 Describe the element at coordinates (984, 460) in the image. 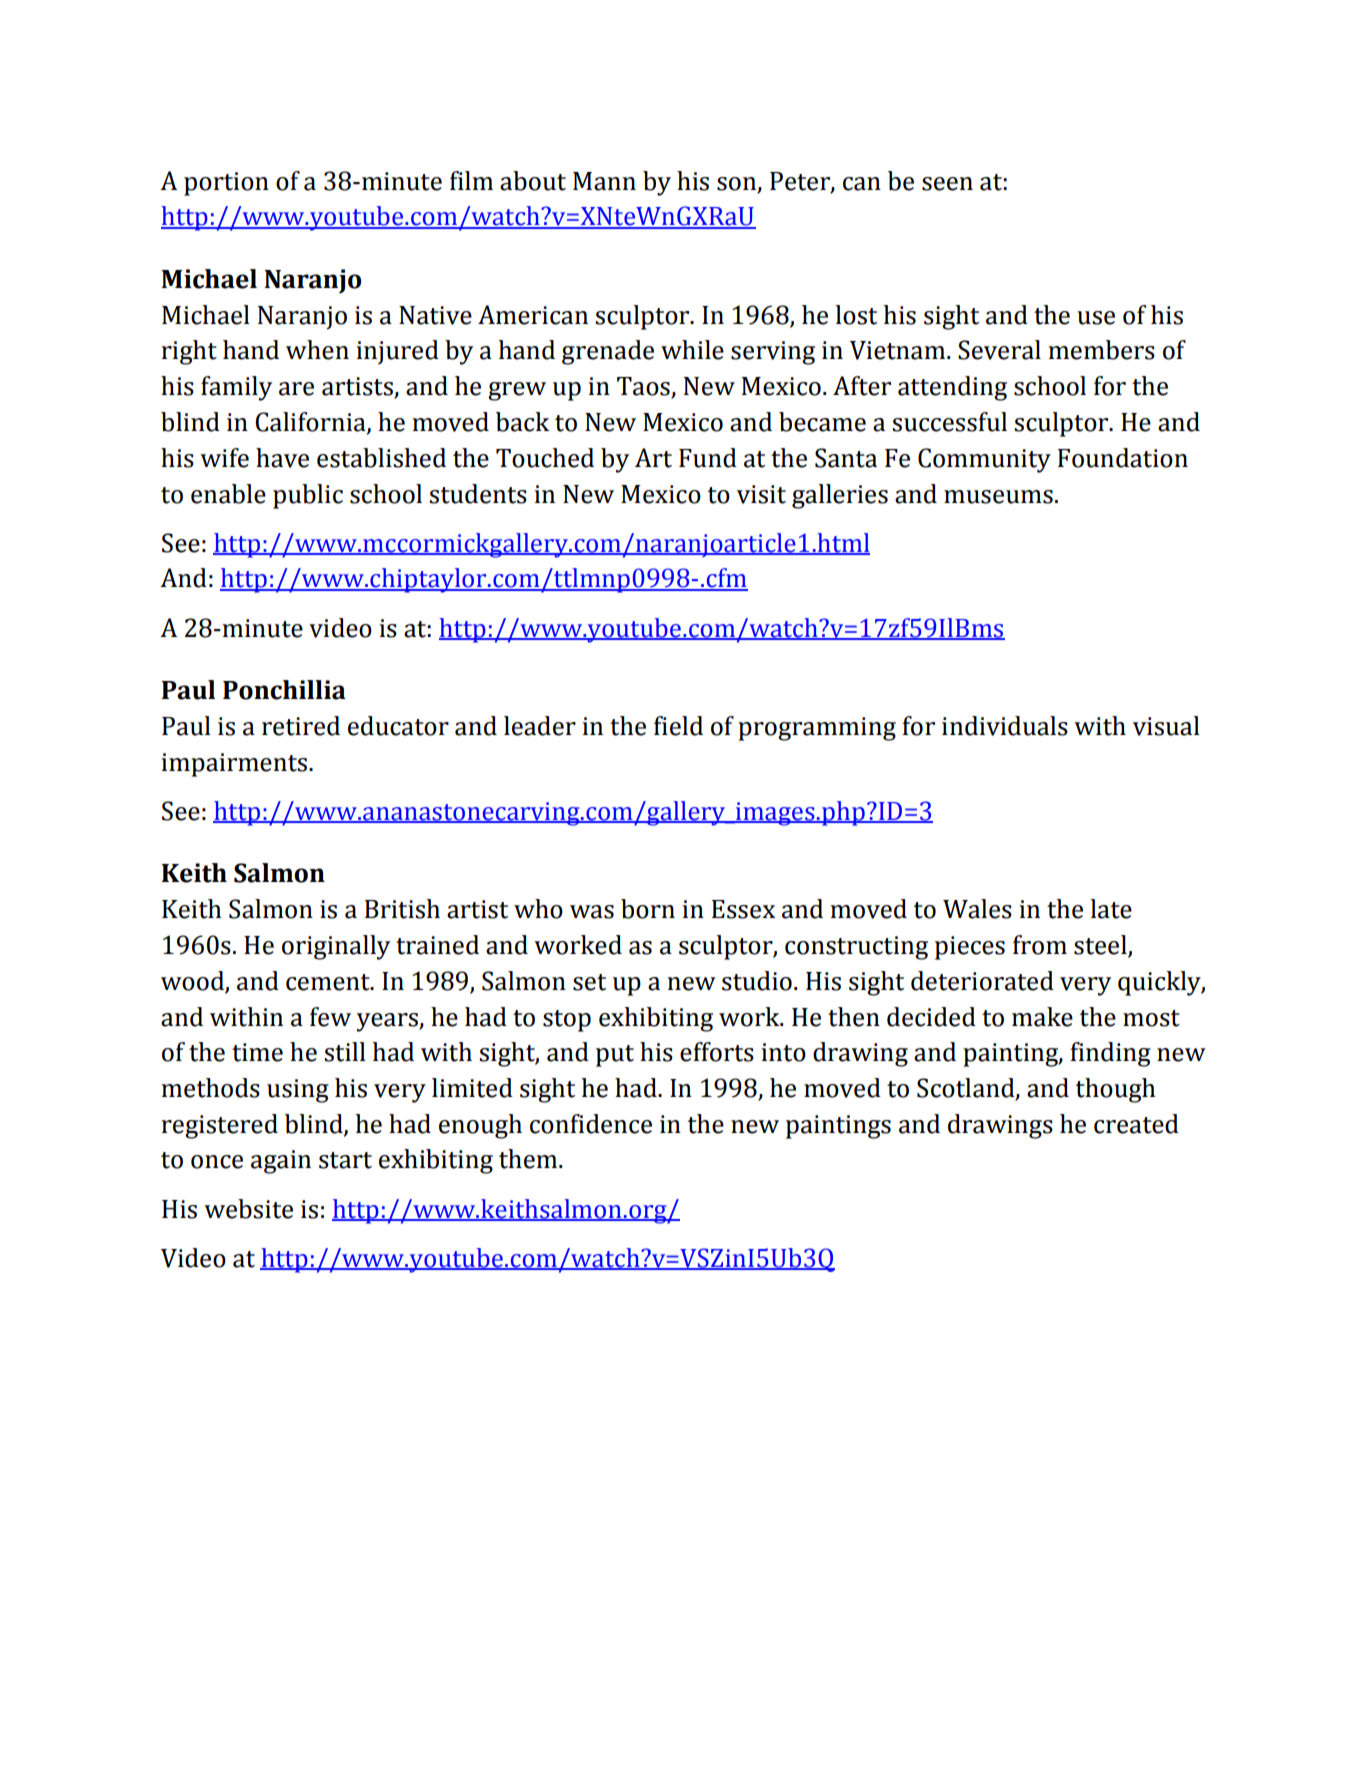

I see `Community` at that location.
